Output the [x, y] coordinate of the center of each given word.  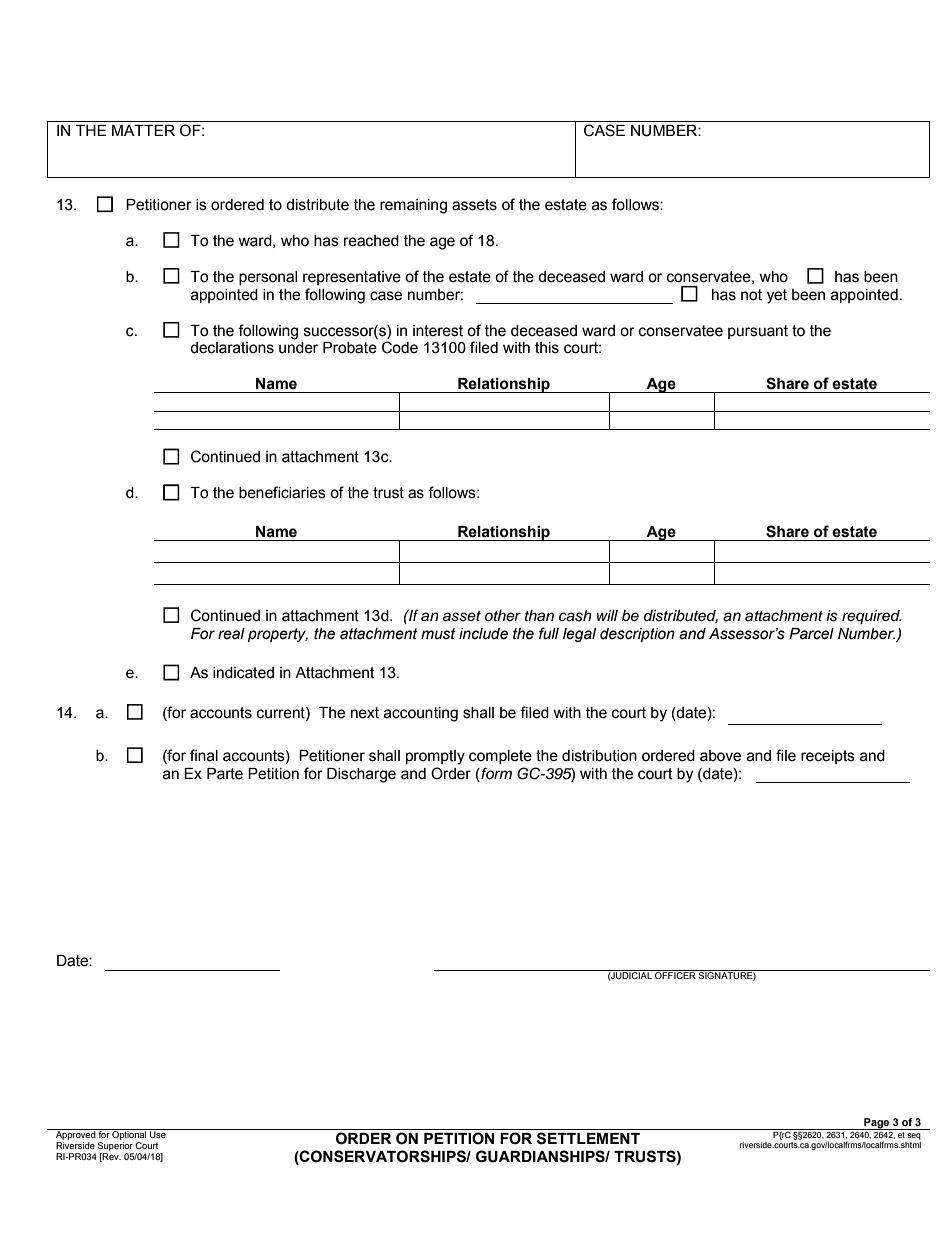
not [751, 295]
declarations [232, 348]
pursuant [758, 332]
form [495, 773]
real [231, 634]
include [483, 634]
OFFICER [675, 974]
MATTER [143, 130]
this [547, 348]
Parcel [811, 634]
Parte [225, 774]
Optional [129, 1136]
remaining [413, 206]
